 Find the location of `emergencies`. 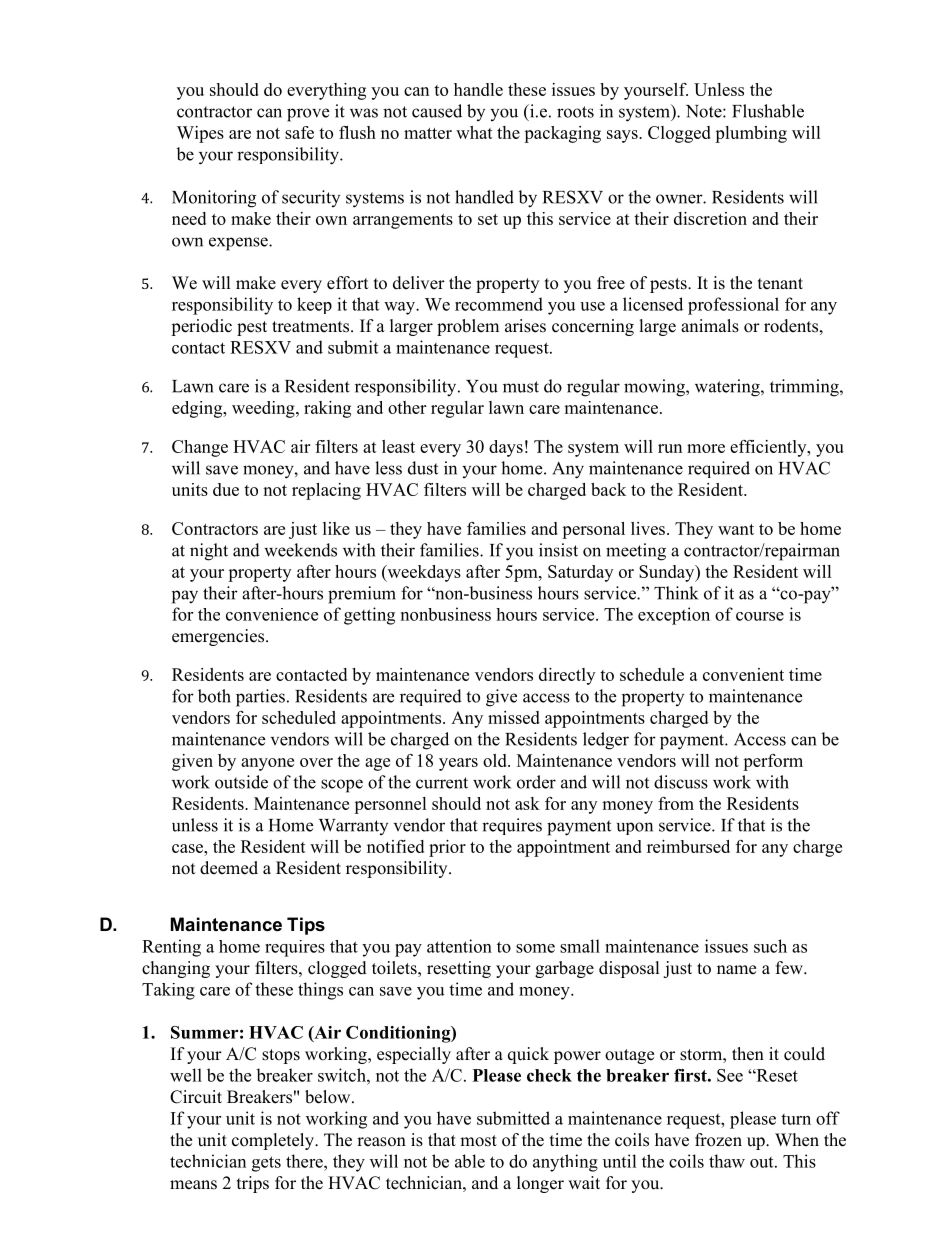

emergencies is located at coordinates (218, 637).
